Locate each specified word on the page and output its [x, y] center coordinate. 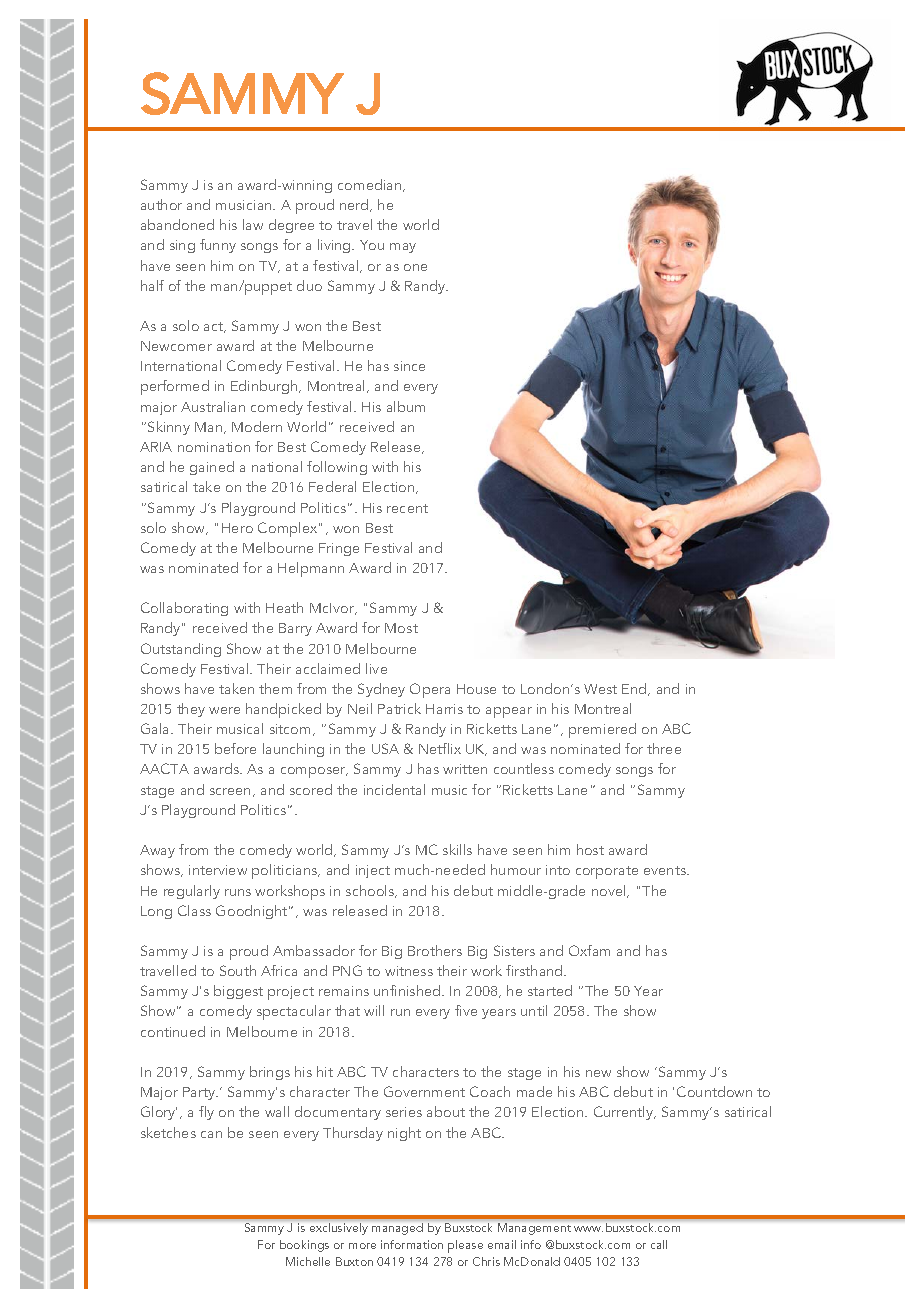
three [664, 748]
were [224, 710]
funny [218, 246]
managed [397, 1229]
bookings [304, 1246]
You [372, 245]
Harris [444, 709]
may [403, 248]
